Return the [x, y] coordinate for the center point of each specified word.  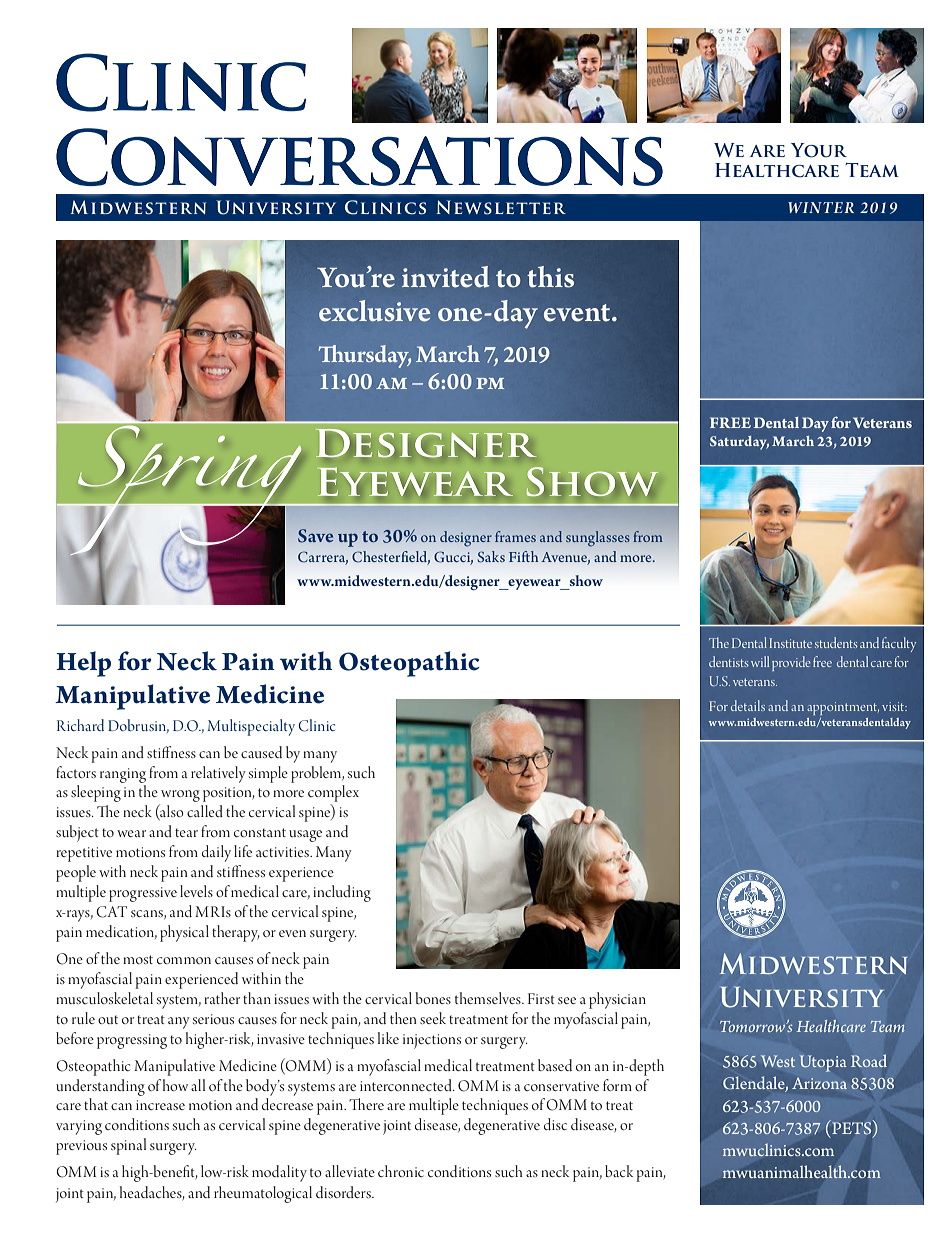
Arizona [819, 1083]
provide [791, 663]
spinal [128, 1146]
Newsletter [501, 207]
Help [83, 664]
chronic [401, 1171]
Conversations [359, 157]
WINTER [821, 207]
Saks [491, 557]
